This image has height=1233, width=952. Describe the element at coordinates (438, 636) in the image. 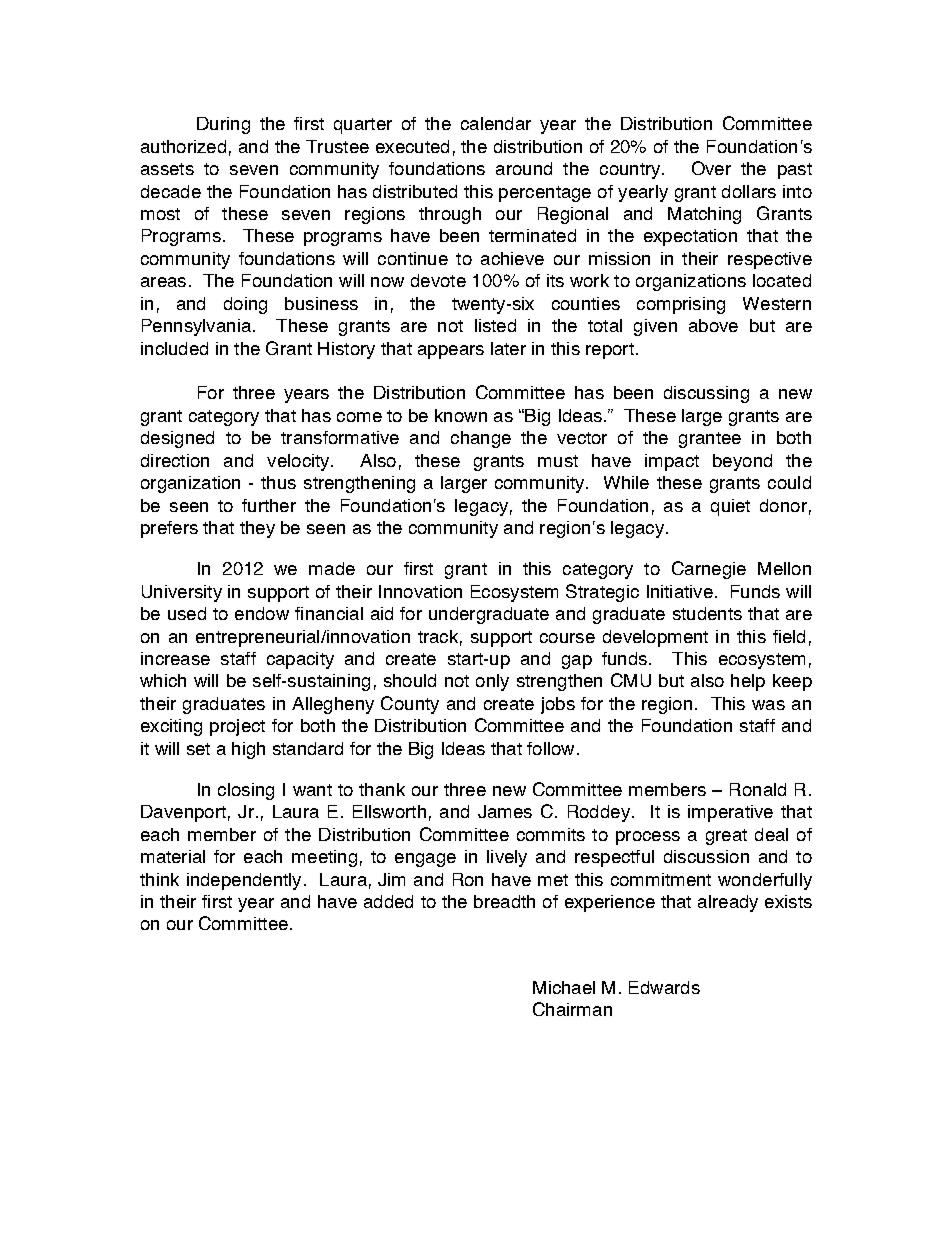

I see `track` at that location.
